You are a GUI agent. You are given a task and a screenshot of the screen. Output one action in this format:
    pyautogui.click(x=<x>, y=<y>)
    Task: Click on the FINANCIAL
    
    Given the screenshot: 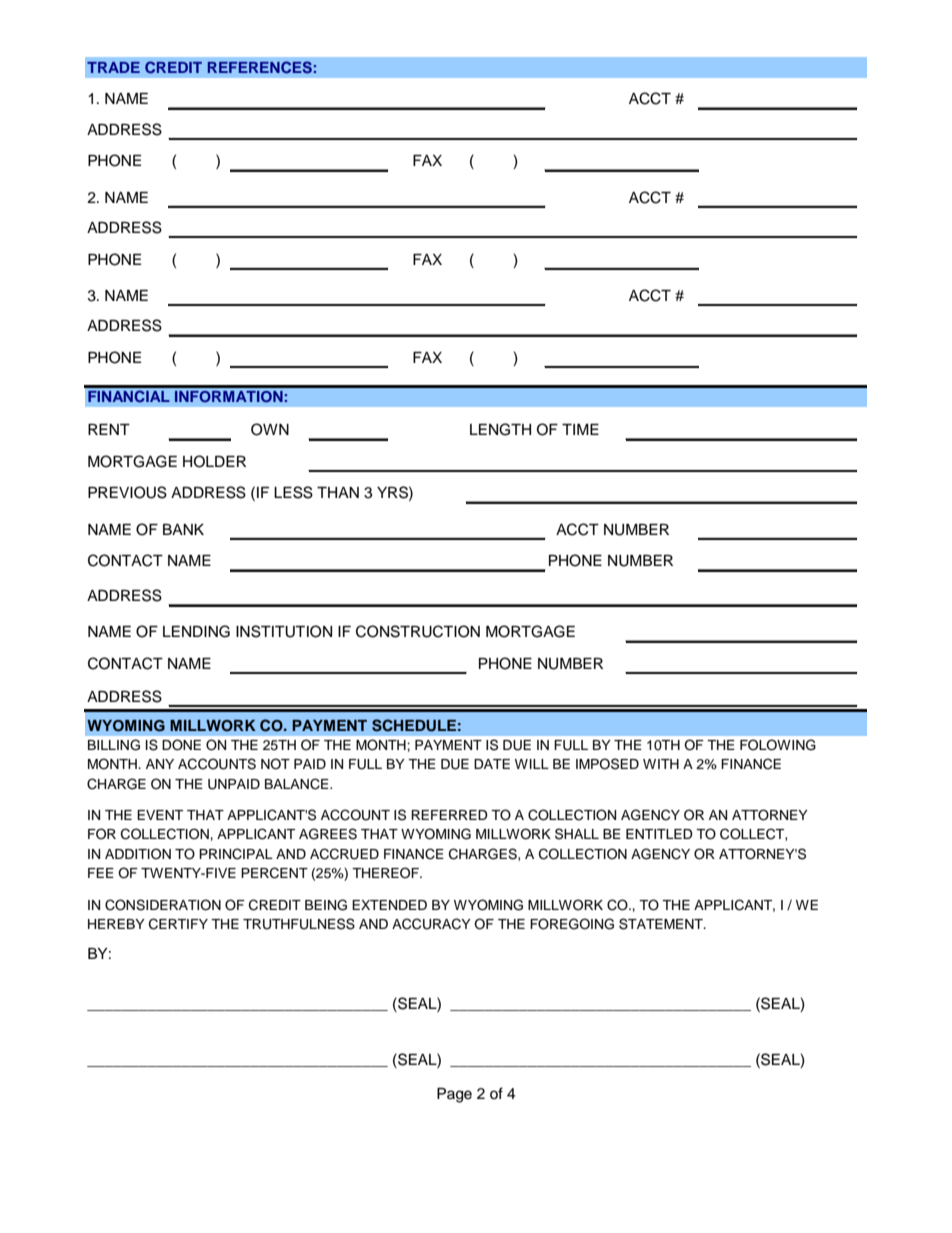 What is the action you would take?
    pyautogui.click(x=129, y=396)
